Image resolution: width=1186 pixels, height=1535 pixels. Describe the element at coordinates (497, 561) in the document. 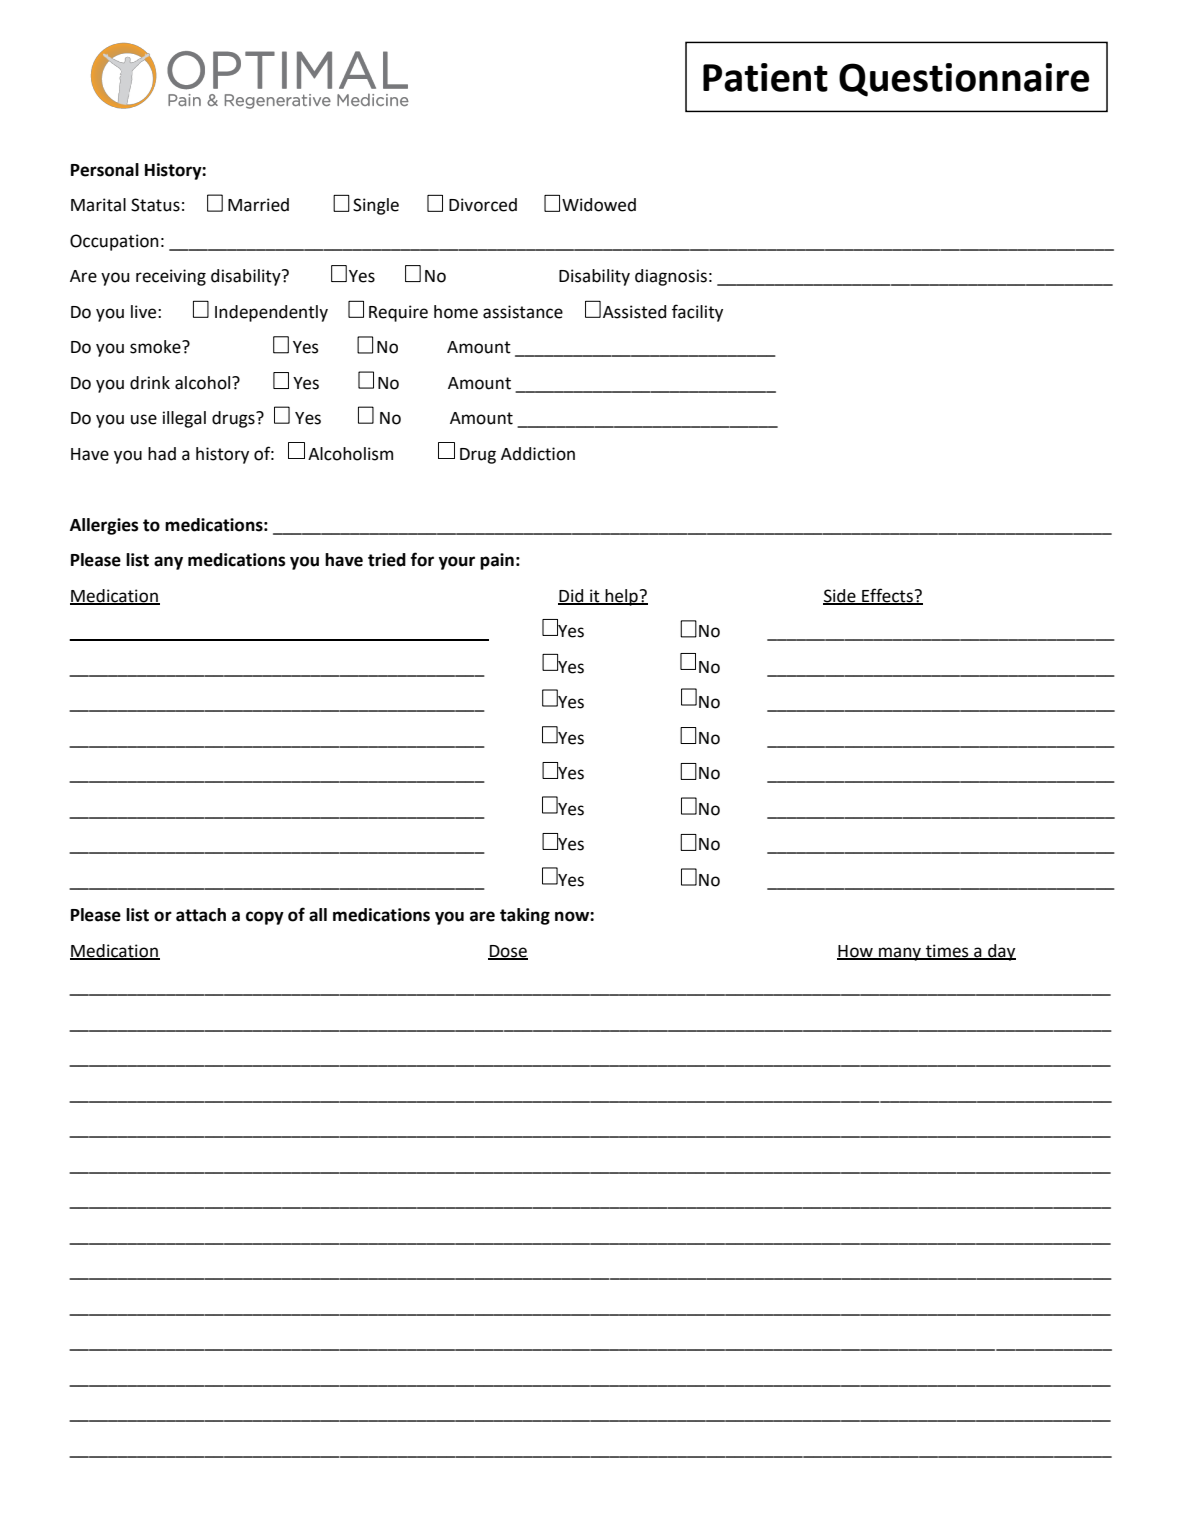

I see `pain` at that location.
